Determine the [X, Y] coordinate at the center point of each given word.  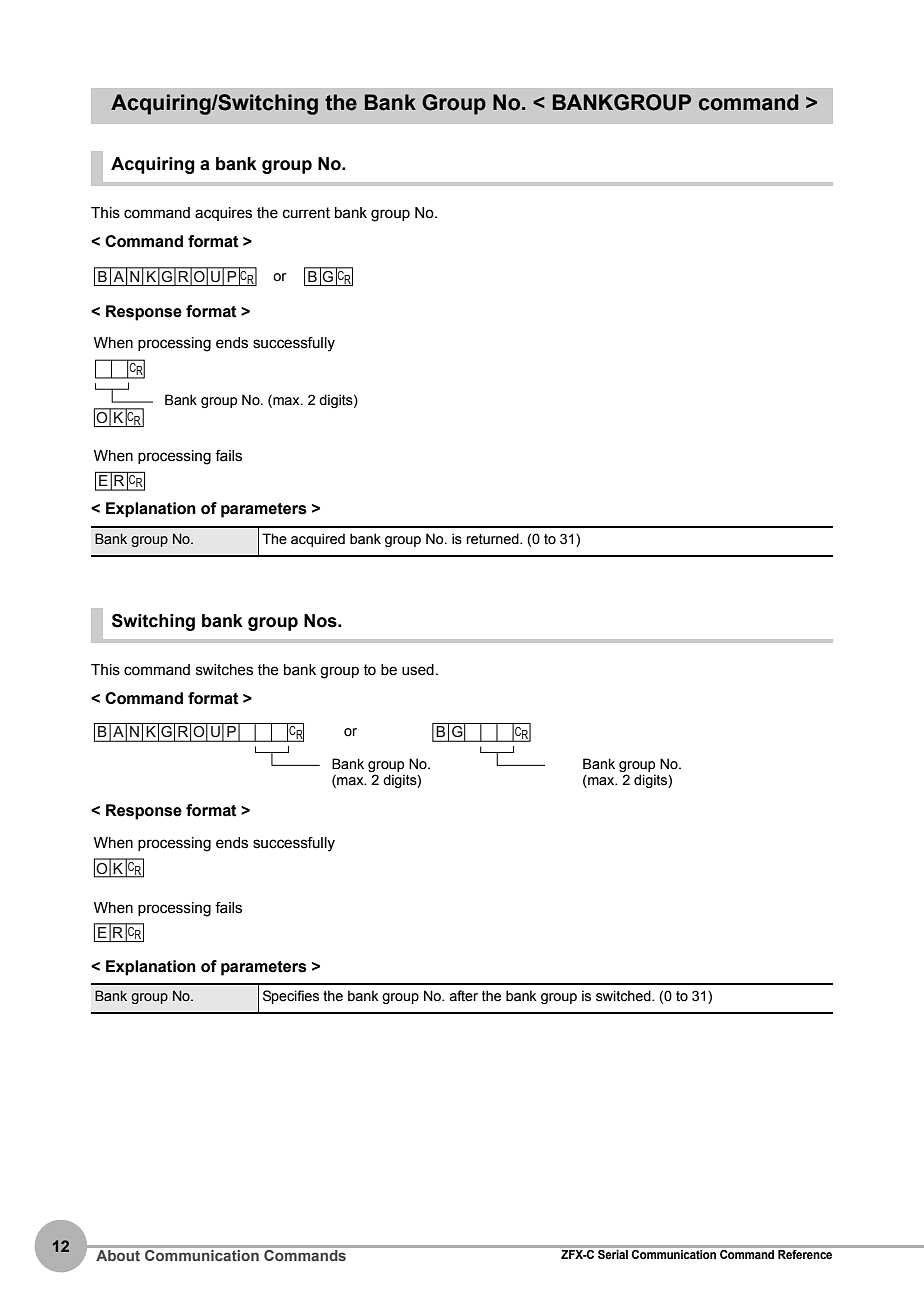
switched [624, 996]
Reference [805, 1254]
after [463, 996]
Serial [613, 1254]
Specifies [291, 997]
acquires [223, 214]
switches [224, 670]
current [306, 213]
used [418, 670]
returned [493, 539]
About [118, 1255]
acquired [318, 540]
